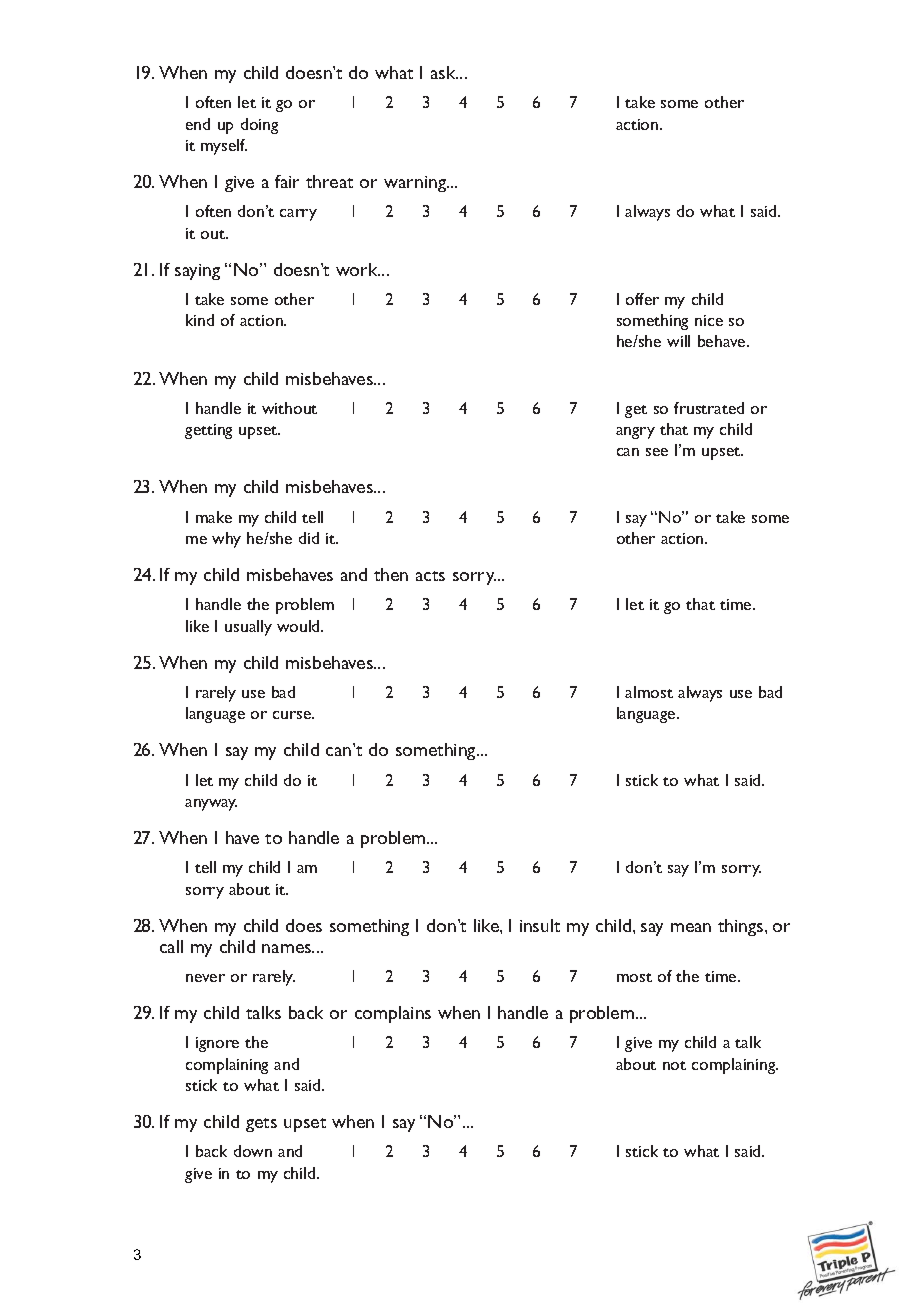 This document has width=924, height=1314. Describe the element at coordinates (691, 927) in the document. I see `mean` at that location.
